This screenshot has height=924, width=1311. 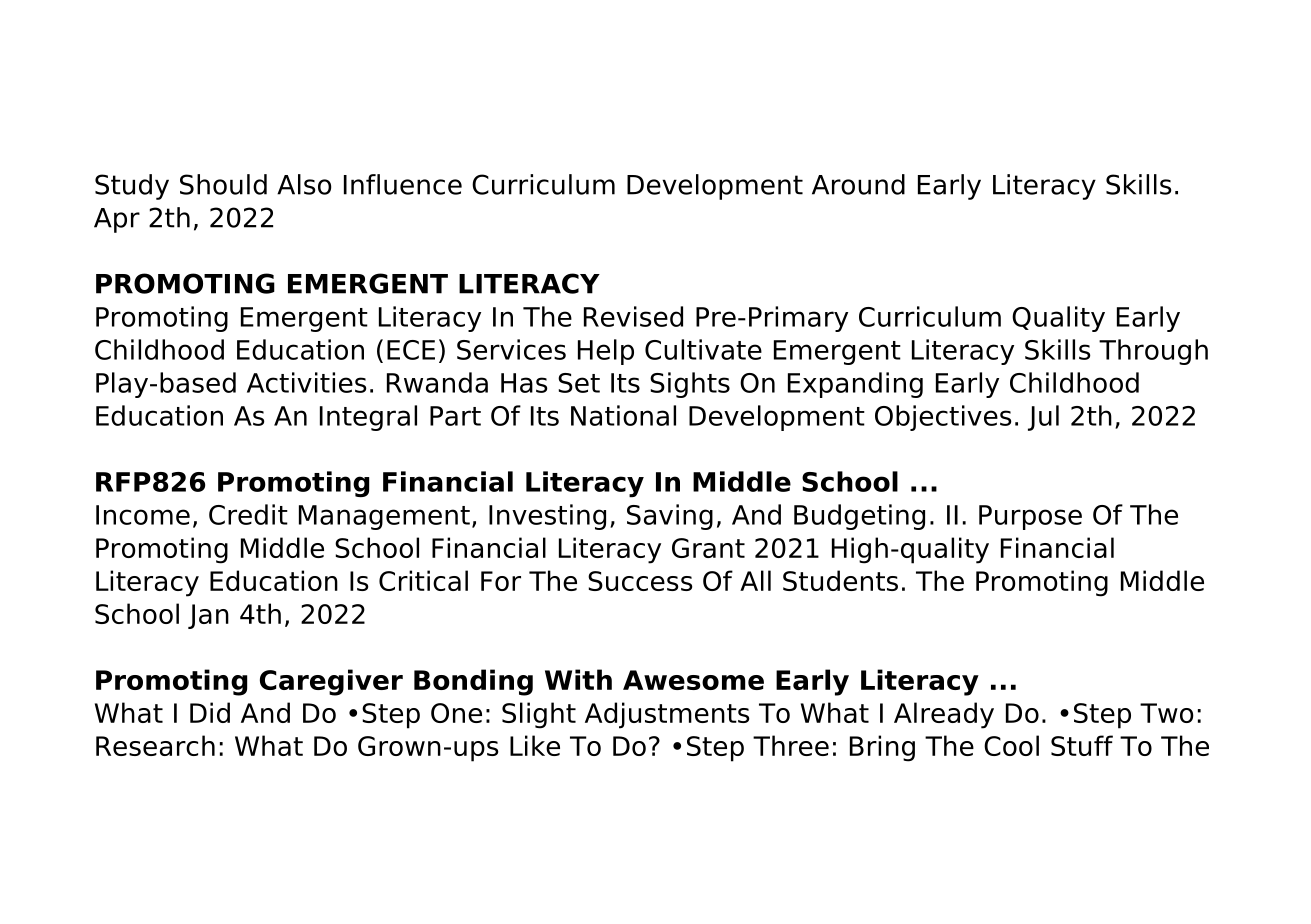 What do you see at coordinates (858, 184) in the screenshot?
I see `Around` at bounding box center [858, 184].
